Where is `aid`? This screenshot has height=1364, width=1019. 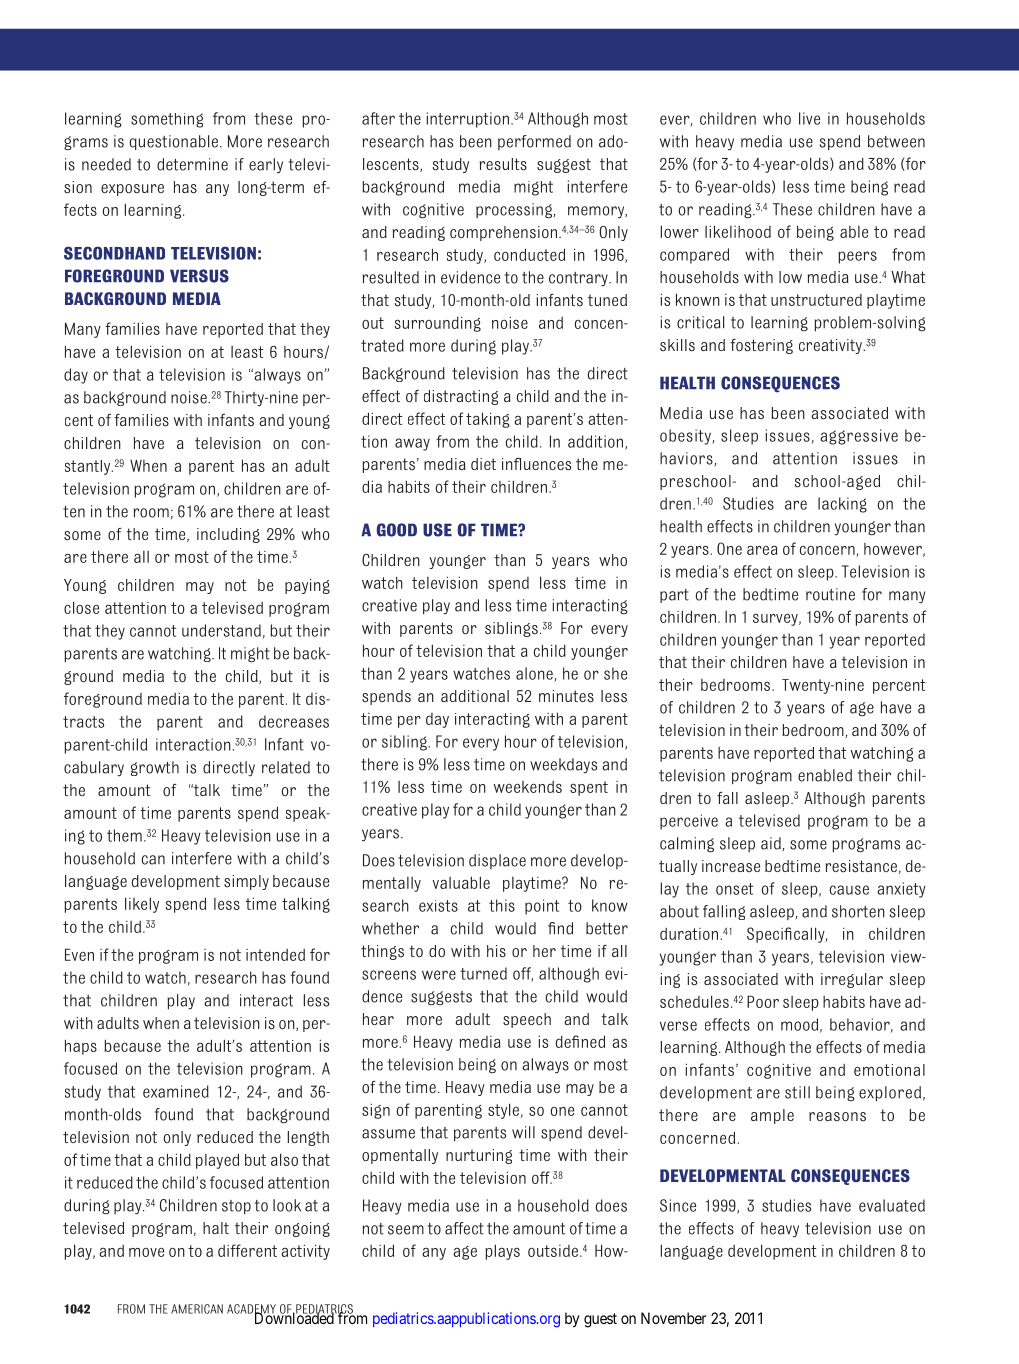
aid is located at coordinates (771, 843).
